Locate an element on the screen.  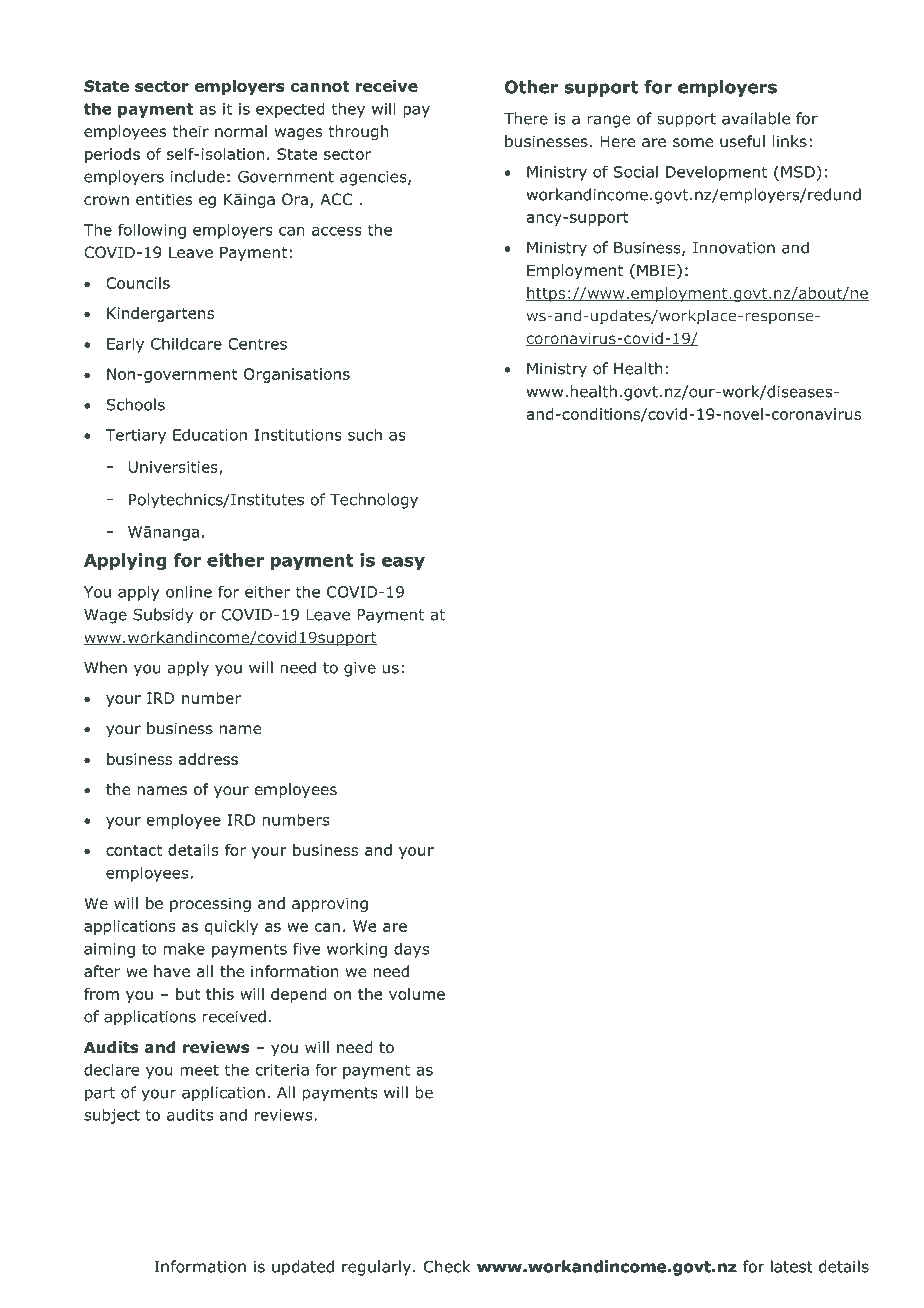
some is located at coordinates (693, 143).
